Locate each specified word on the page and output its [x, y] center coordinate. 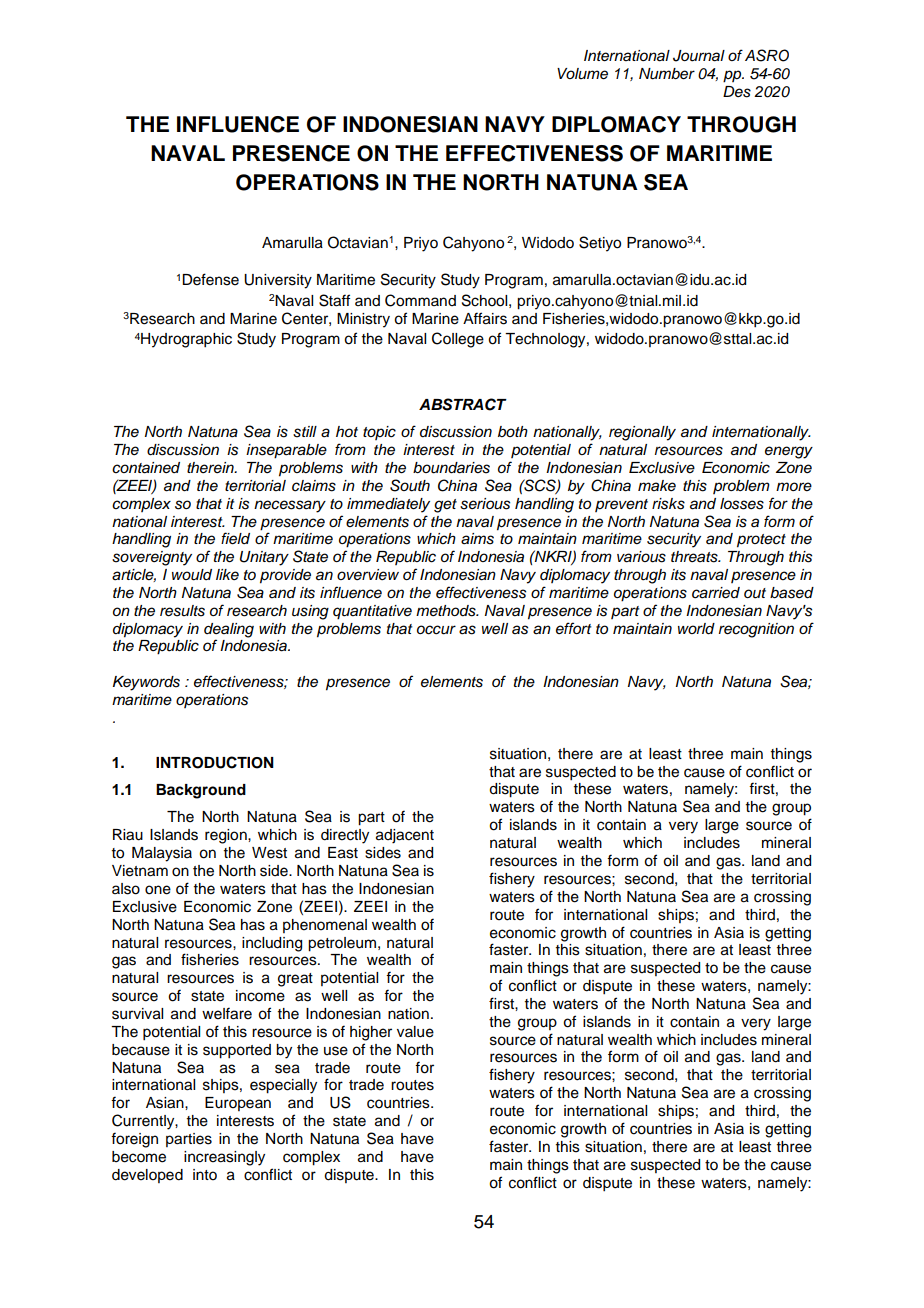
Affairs [485, 318]
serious [485, 504]
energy [789, 452]
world [696, 629]
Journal [699, 56]
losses [742, 504]
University [278, 281]
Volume [582, 74]
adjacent [405, 836]
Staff [334, 300]
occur [436, 630]
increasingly [224, 1158]
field [235, 538]
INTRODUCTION [215, 762]
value [415, 1032]
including [272, 944]
